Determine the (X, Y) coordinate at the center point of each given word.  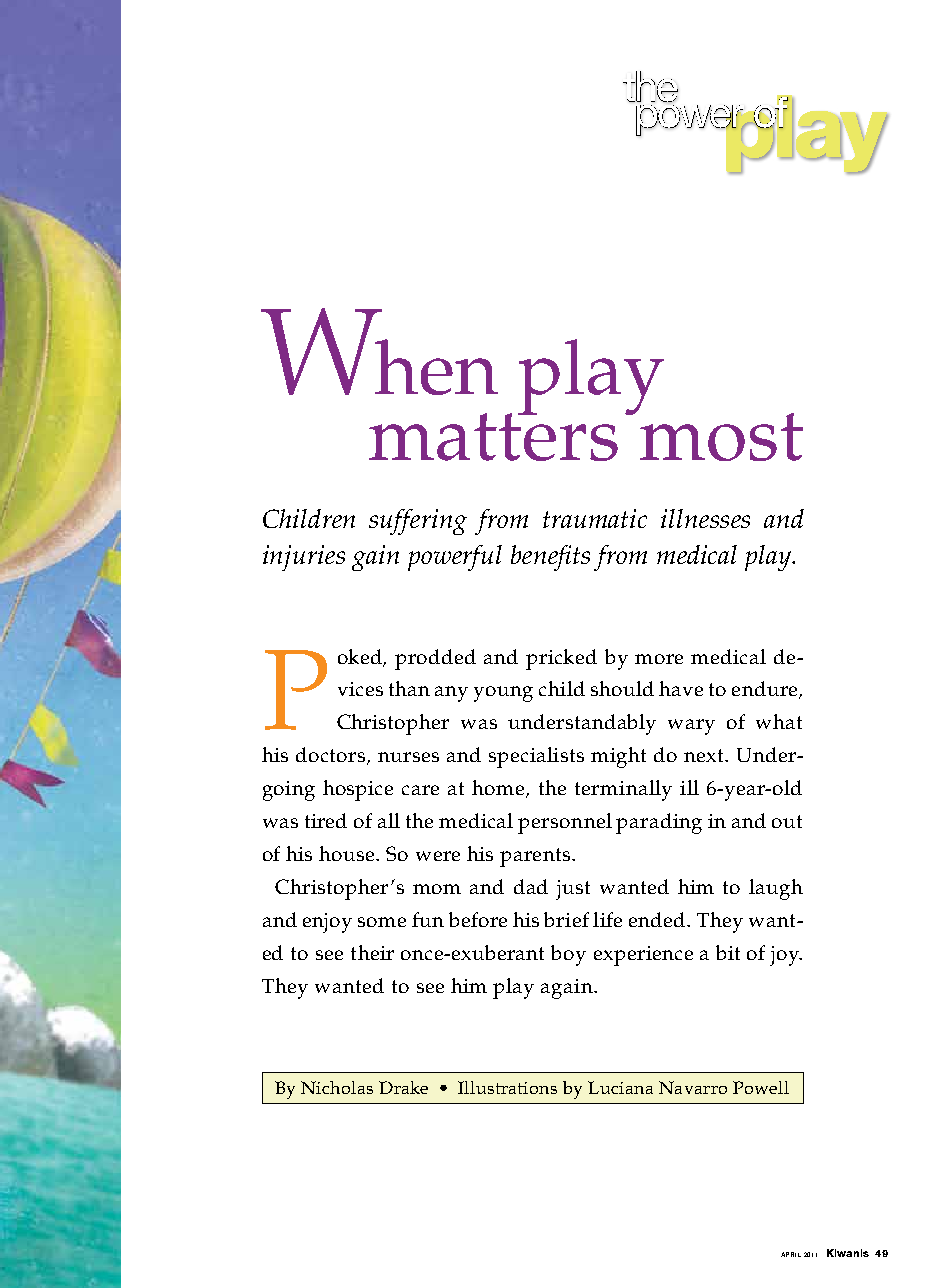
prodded (435, 659)
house (348, 853)
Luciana (620, 1087)
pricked (561, 659)
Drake (403, 1087)
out (787, 821)
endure (766, 690)
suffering (418, 522)
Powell (761, 1087)
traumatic (595, 518)
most (721, 437)
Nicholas (337, 1087)
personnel (565, 823)
